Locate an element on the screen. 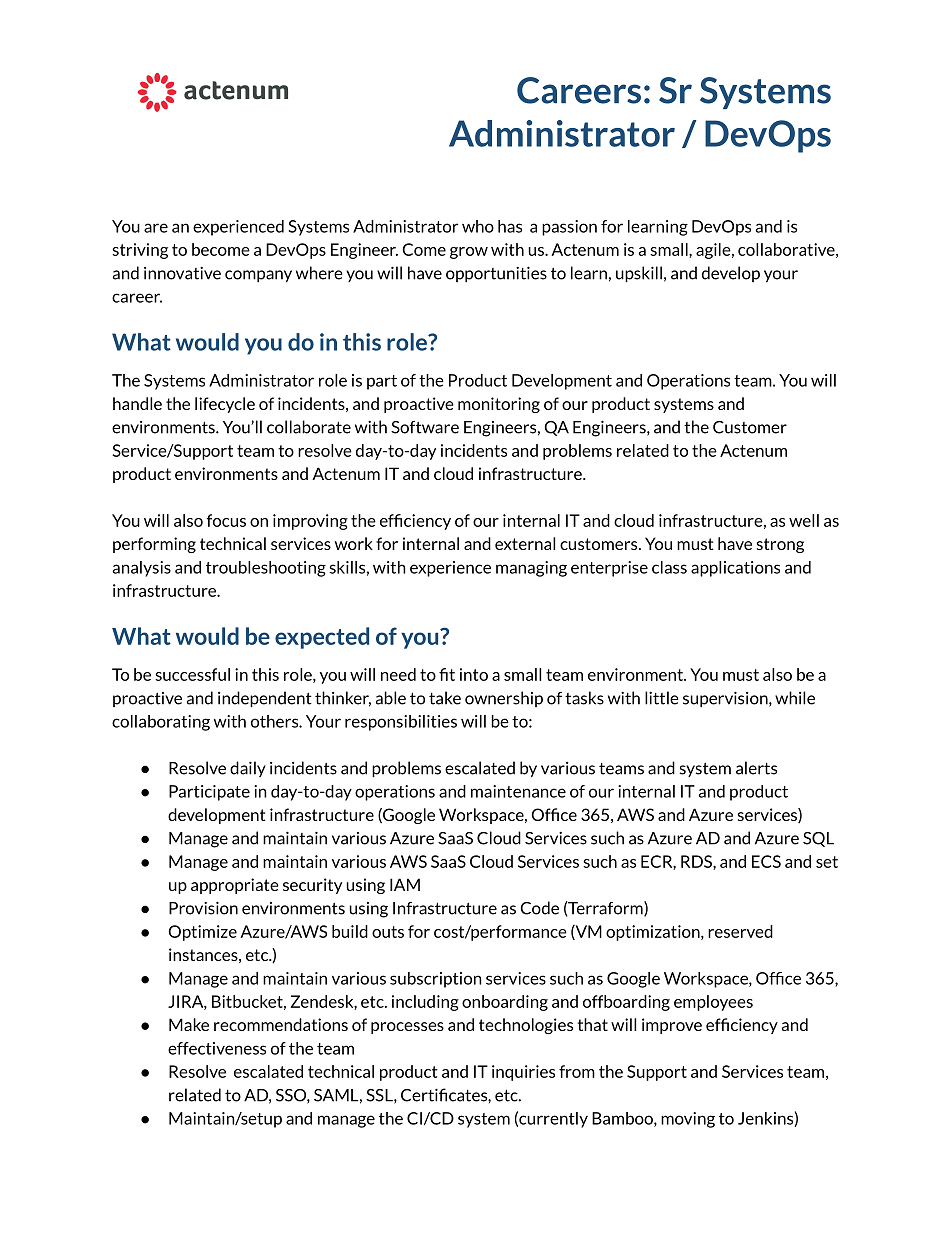 Image resolution: width=952 pixels, height=1233 pixels. inquiries is located at coordinates (523, 1073).
